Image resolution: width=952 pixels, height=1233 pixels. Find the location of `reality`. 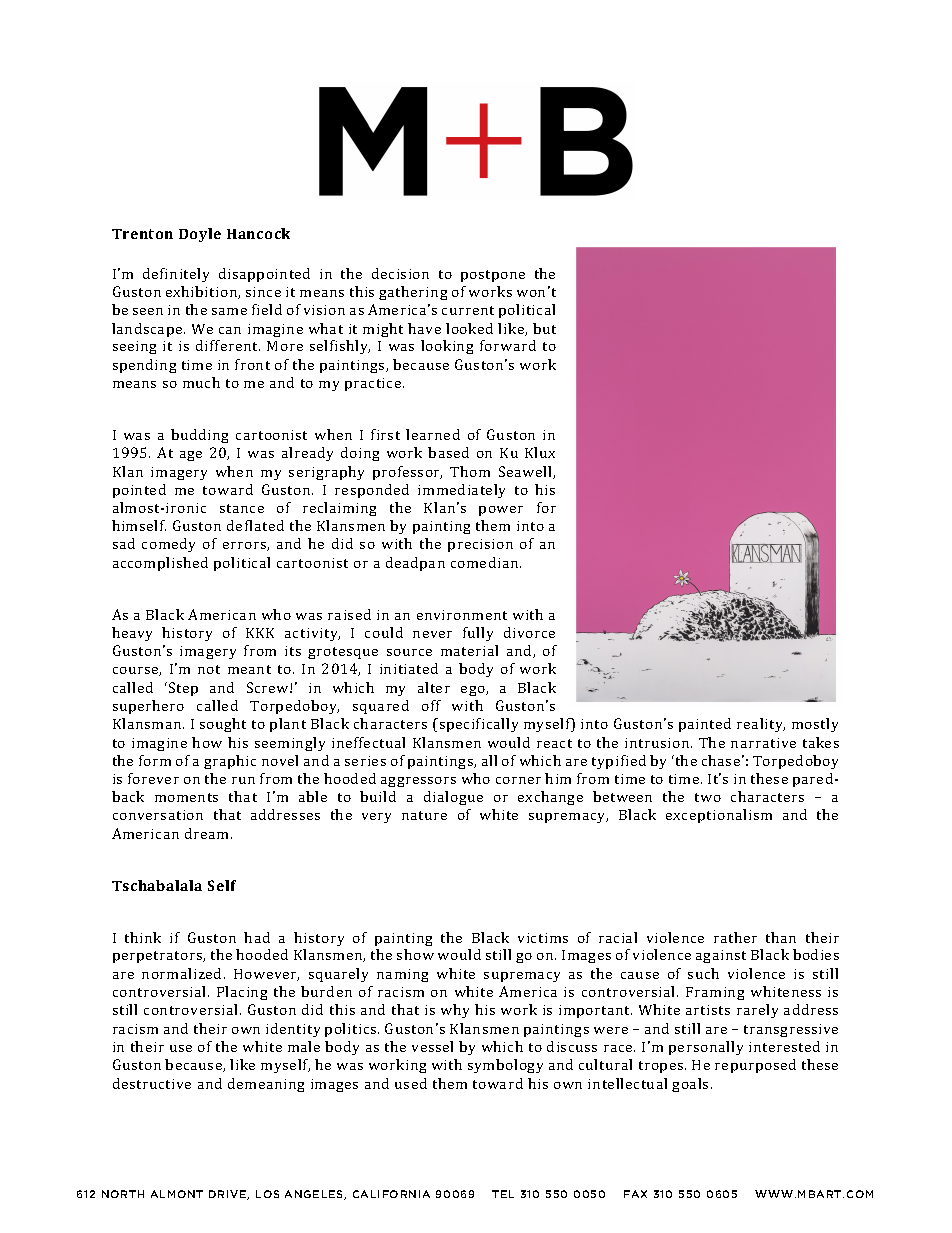

reality is located at coordinates (761, 725).
